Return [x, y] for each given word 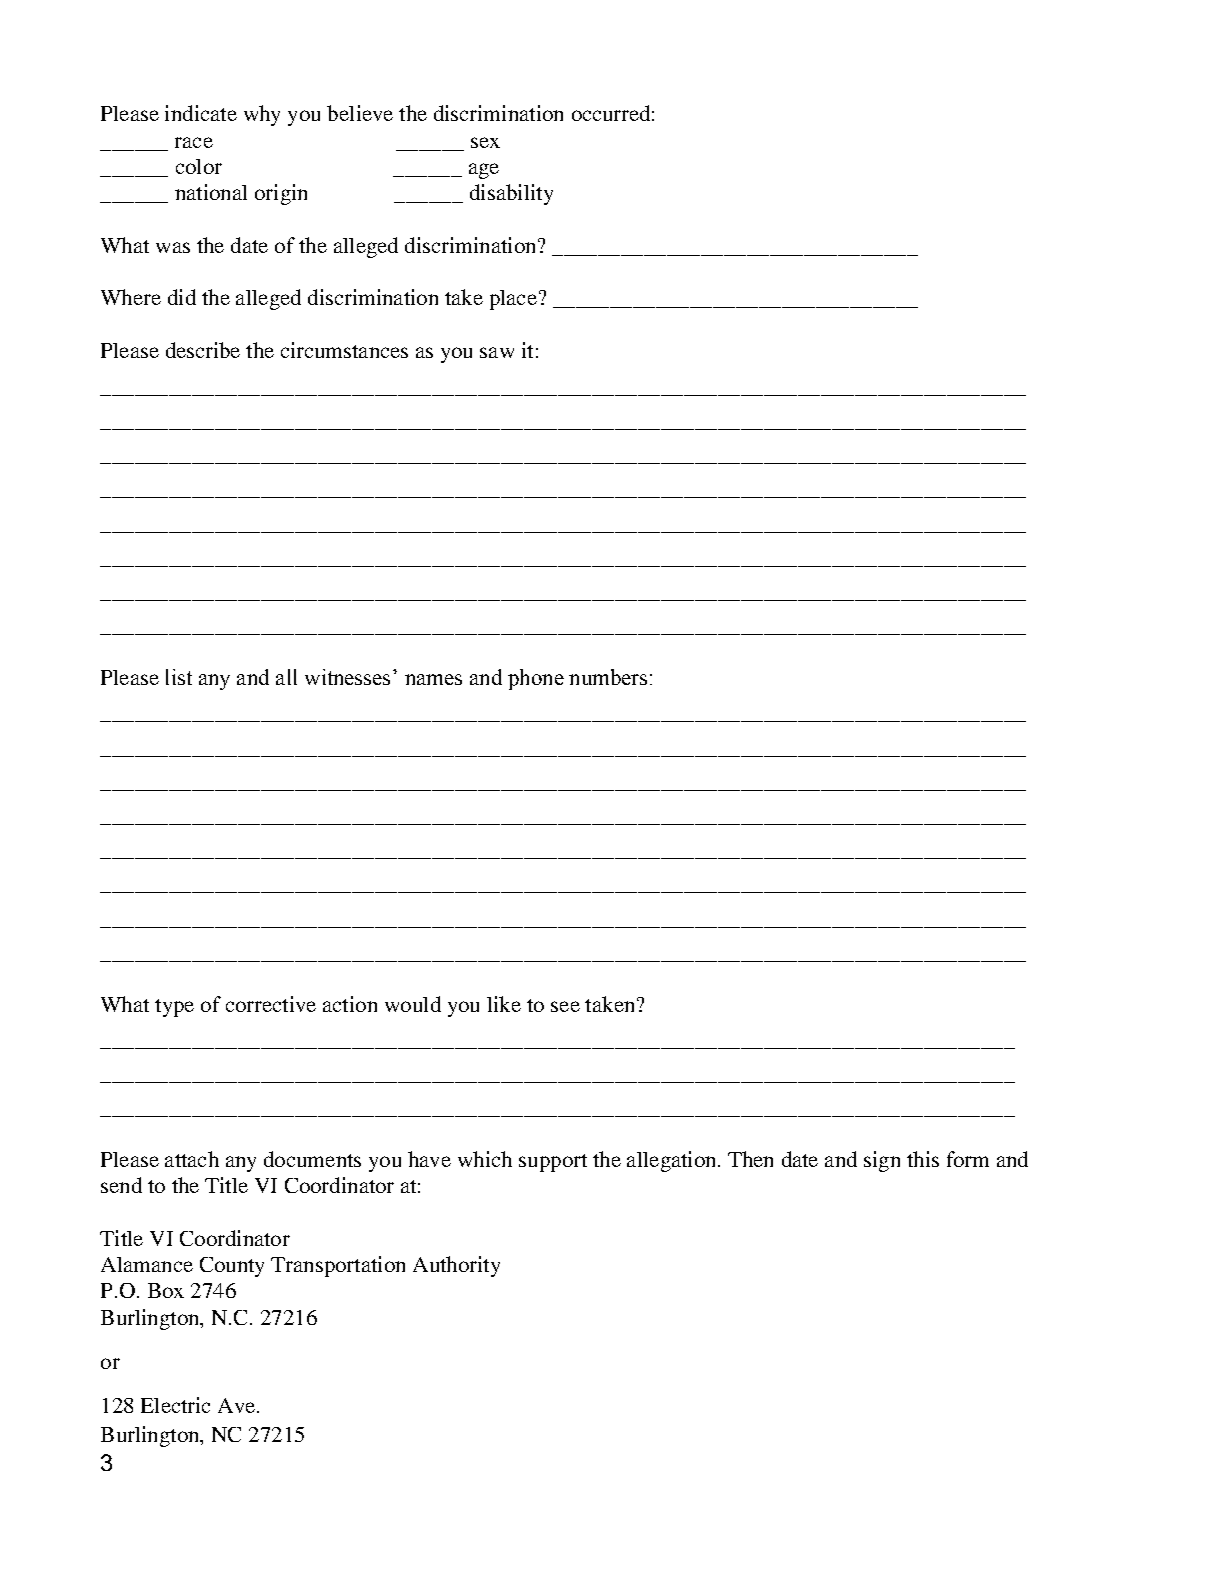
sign [882, 1161]
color [199, 166]
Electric [175, 1405]
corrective [271, 1004]
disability [511, 194]
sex [485, 142]
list [179, 677]
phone [536, 679]
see [565, 1006]
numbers [608, 677]
